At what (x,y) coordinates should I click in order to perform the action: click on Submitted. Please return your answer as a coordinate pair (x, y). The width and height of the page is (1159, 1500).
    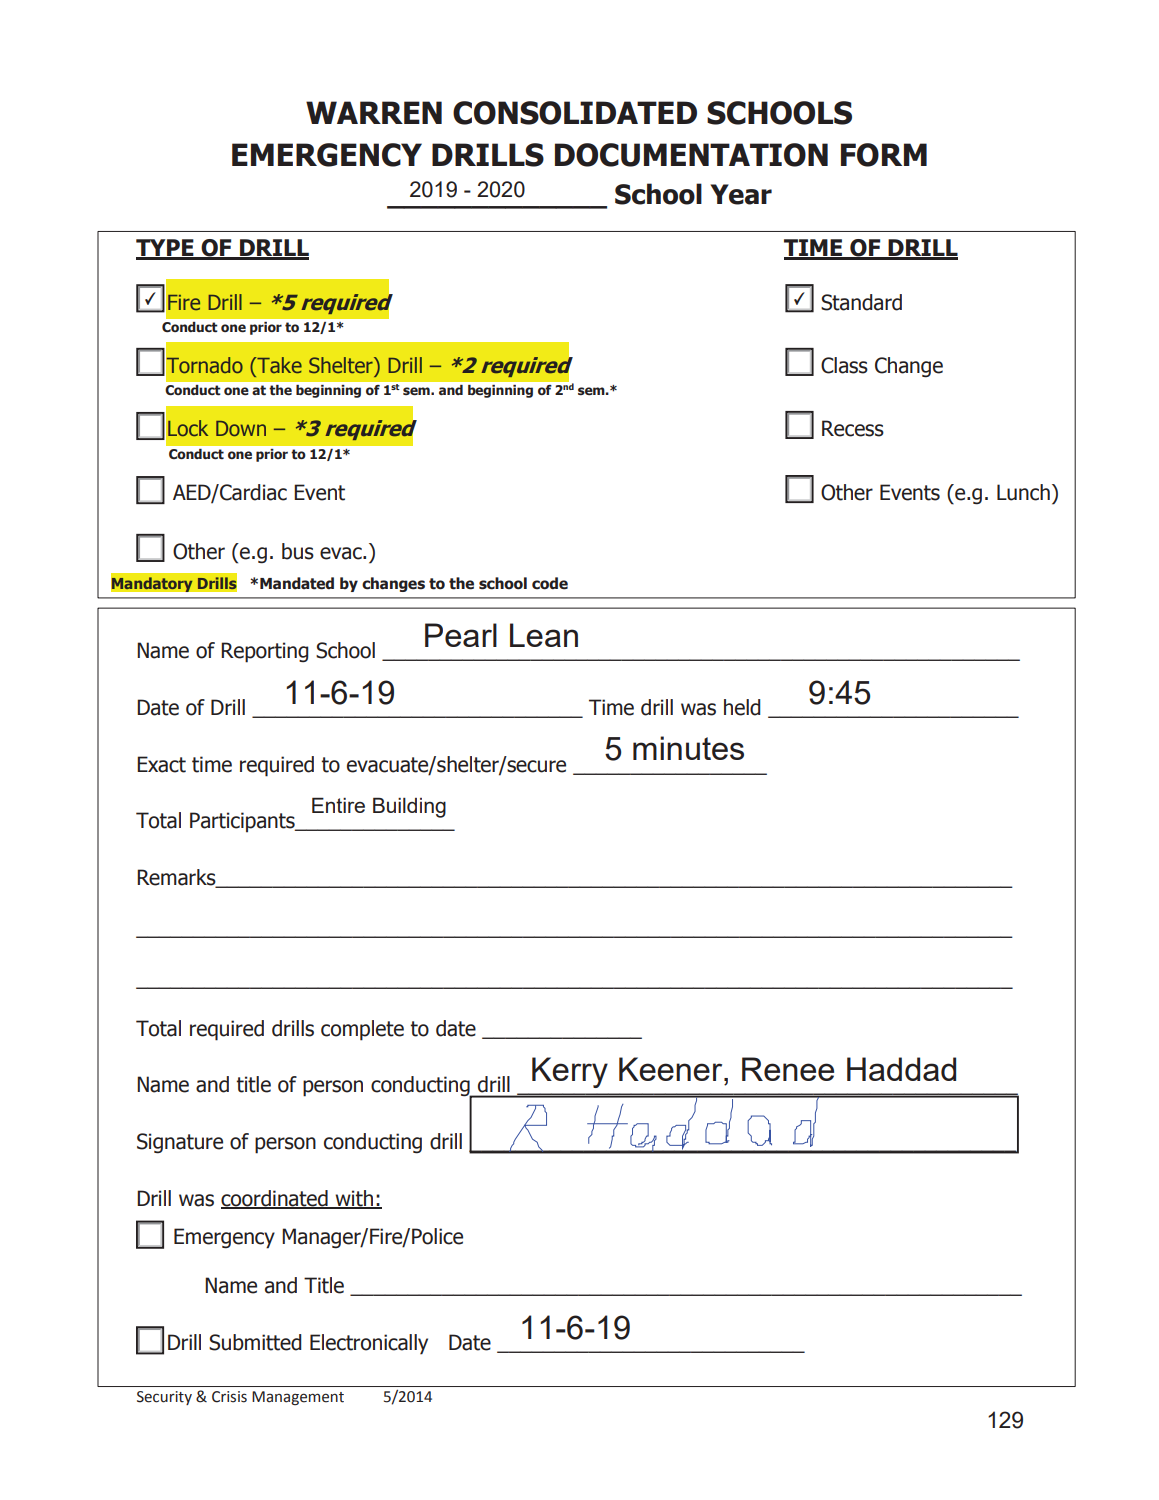
    Looking at the image, I should click on (255, 1342).
